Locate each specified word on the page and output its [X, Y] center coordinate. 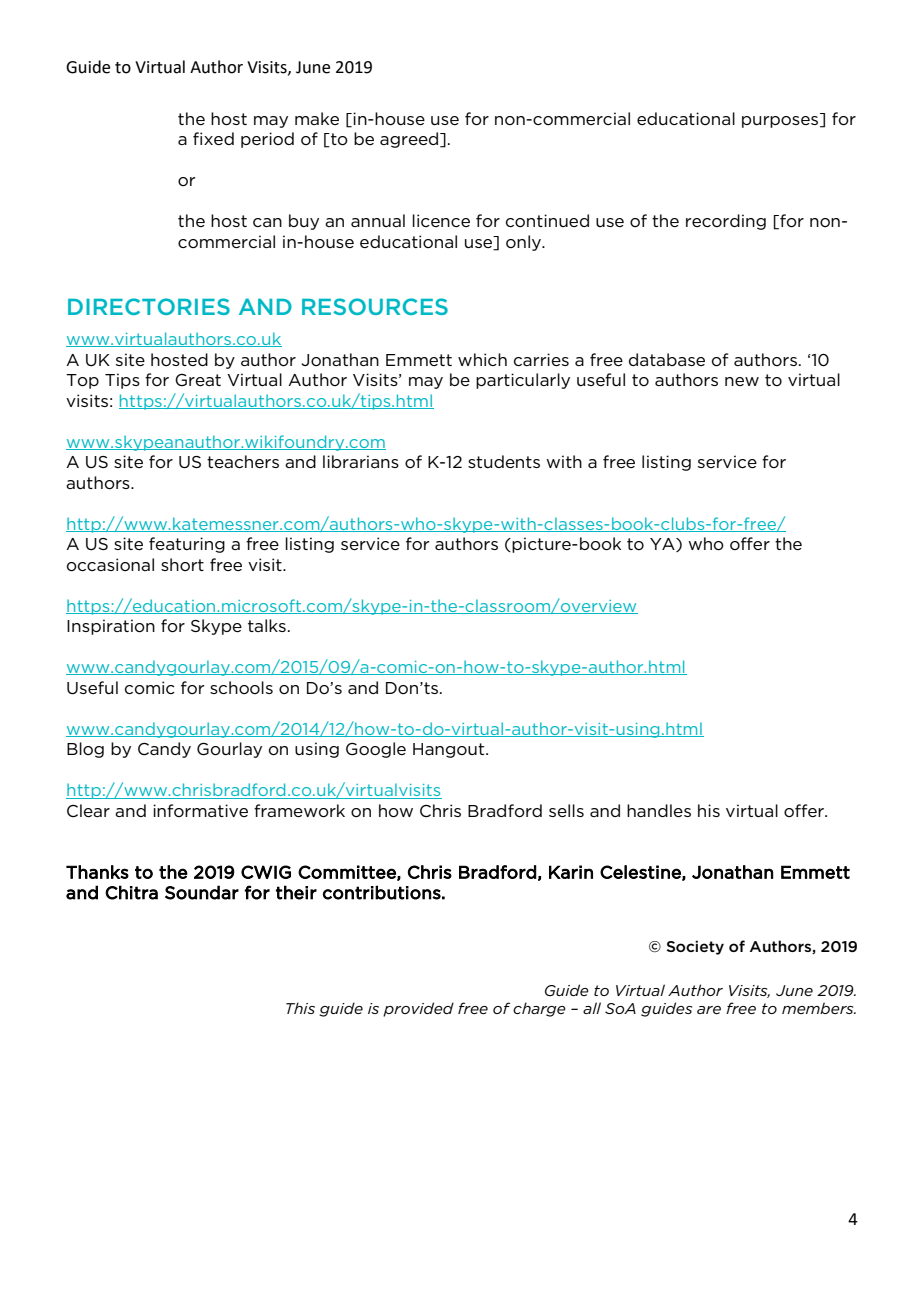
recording [726, 222]
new [742, 381]
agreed [410, 140]
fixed [213, 138]
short [182, 564]
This [300, 1008]
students [504, 461]
